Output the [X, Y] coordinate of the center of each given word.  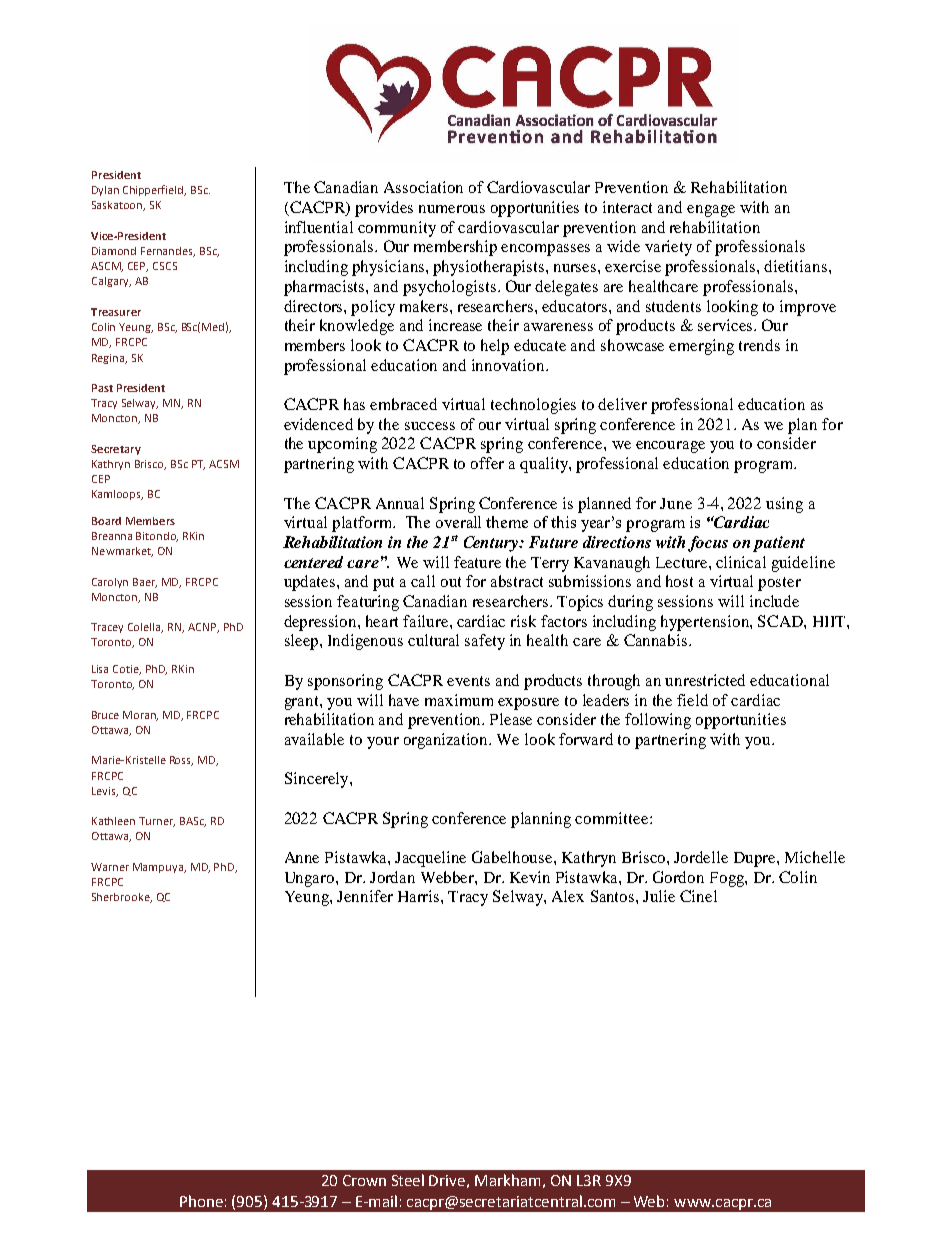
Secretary [116, 450]
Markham [507, 1180]
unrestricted [705, 680]
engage [711, 211]
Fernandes [168, 252]
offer [487, 463]
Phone [201, 1201]
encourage [670, 447]
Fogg [728, 879]
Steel [408, 1180]
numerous [452, 209]
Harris [420, 896]
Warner [110, 867]
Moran [140, 716]
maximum [459, 700]
